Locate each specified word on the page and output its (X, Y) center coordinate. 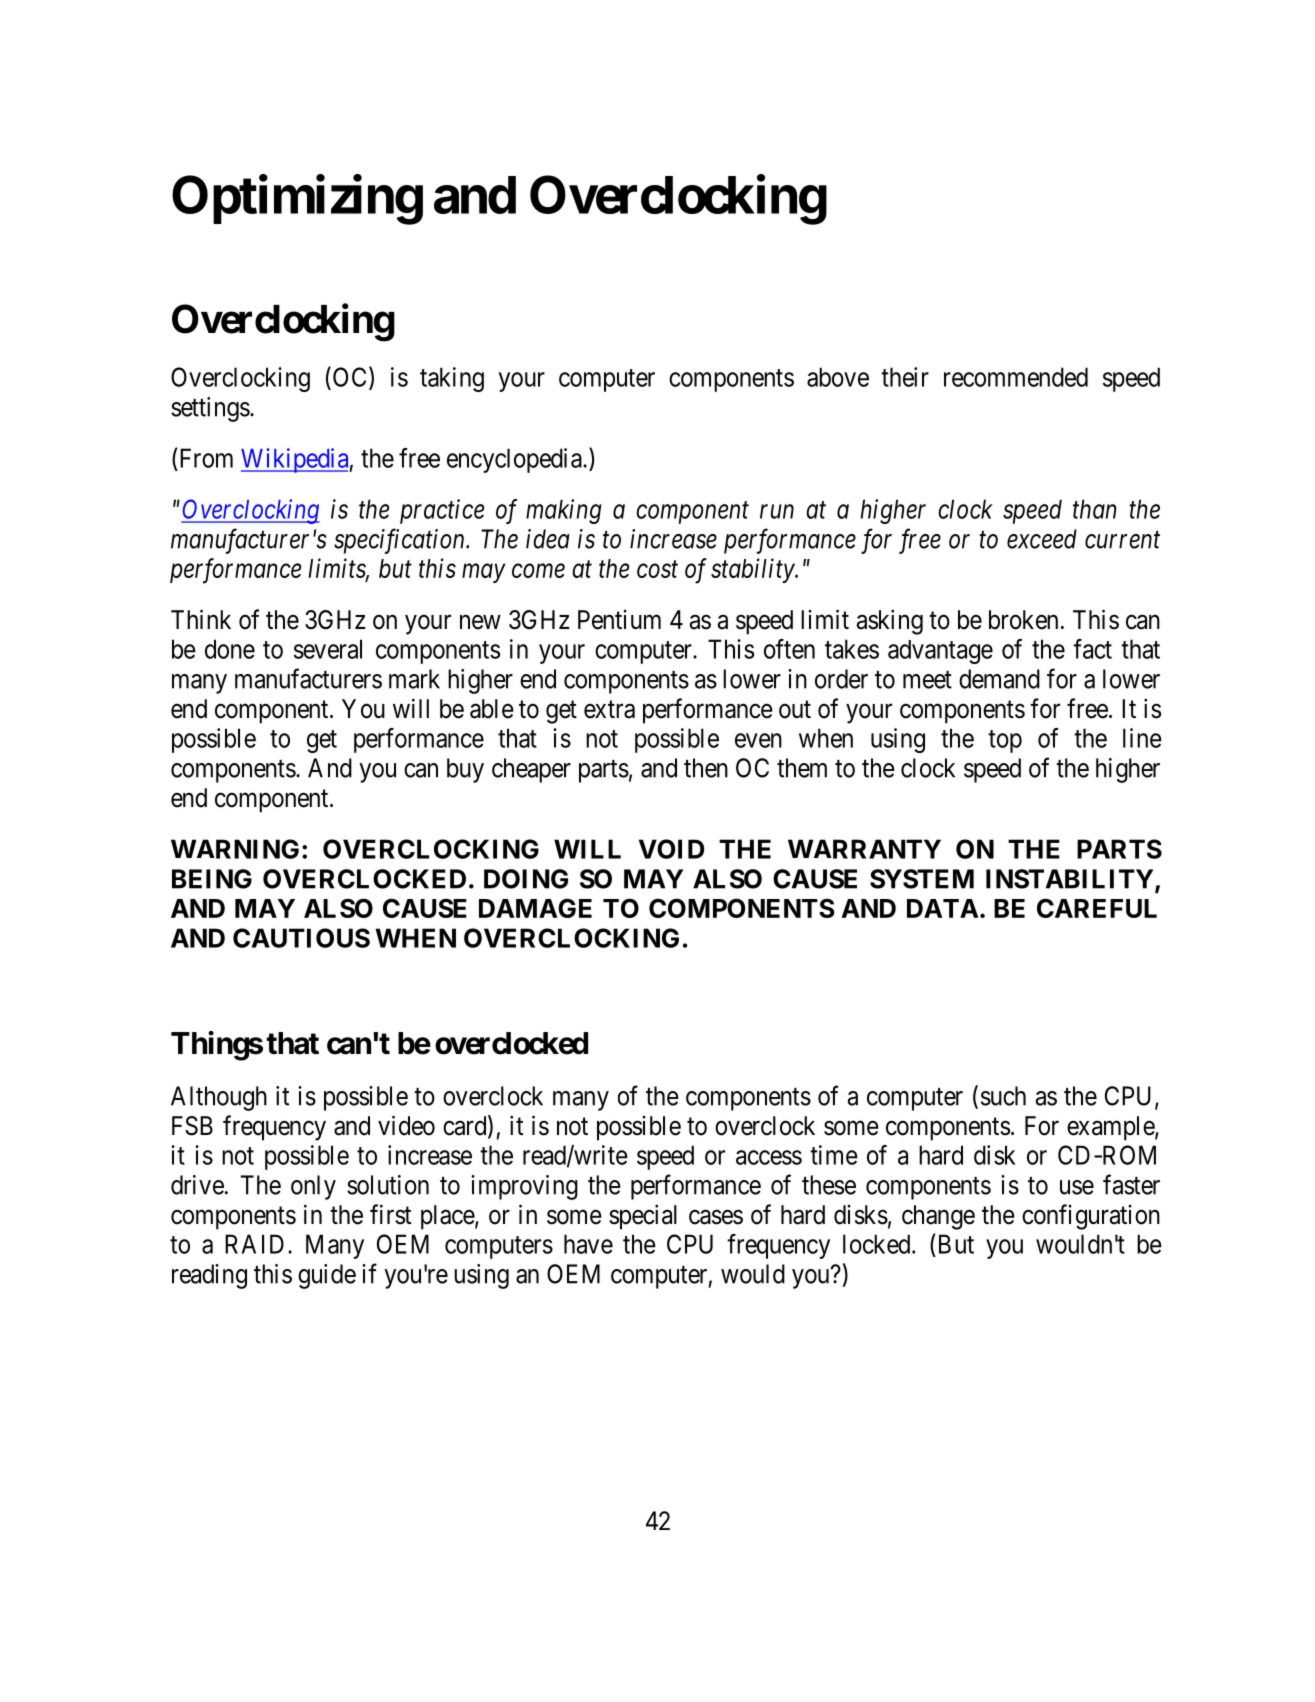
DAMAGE (535, 908)
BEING (212, 879)
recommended (1016, 377)
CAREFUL (1097, 908)
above (838, 377)
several (328, 649)
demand (999, 679)
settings (210, 409)
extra (609, 710)
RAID (254, 1244)
